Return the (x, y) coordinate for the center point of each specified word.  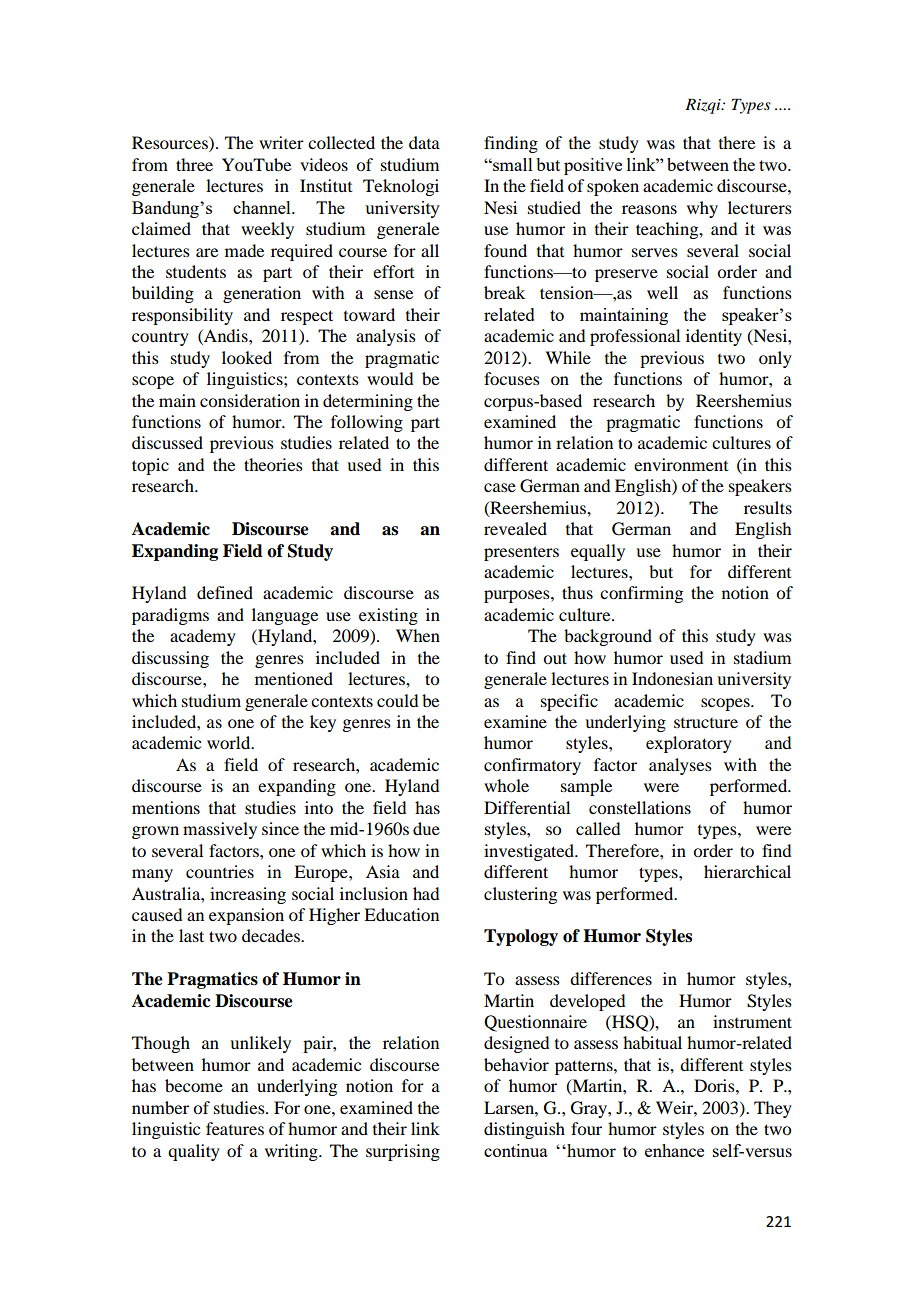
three (194, 164)
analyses (680, 766)
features (235, 1128)
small (512, 164)
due (426, 828)
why (702, 209)
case (500, 487)
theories (273, 464)
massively (220, 830)
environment (681, 464)
